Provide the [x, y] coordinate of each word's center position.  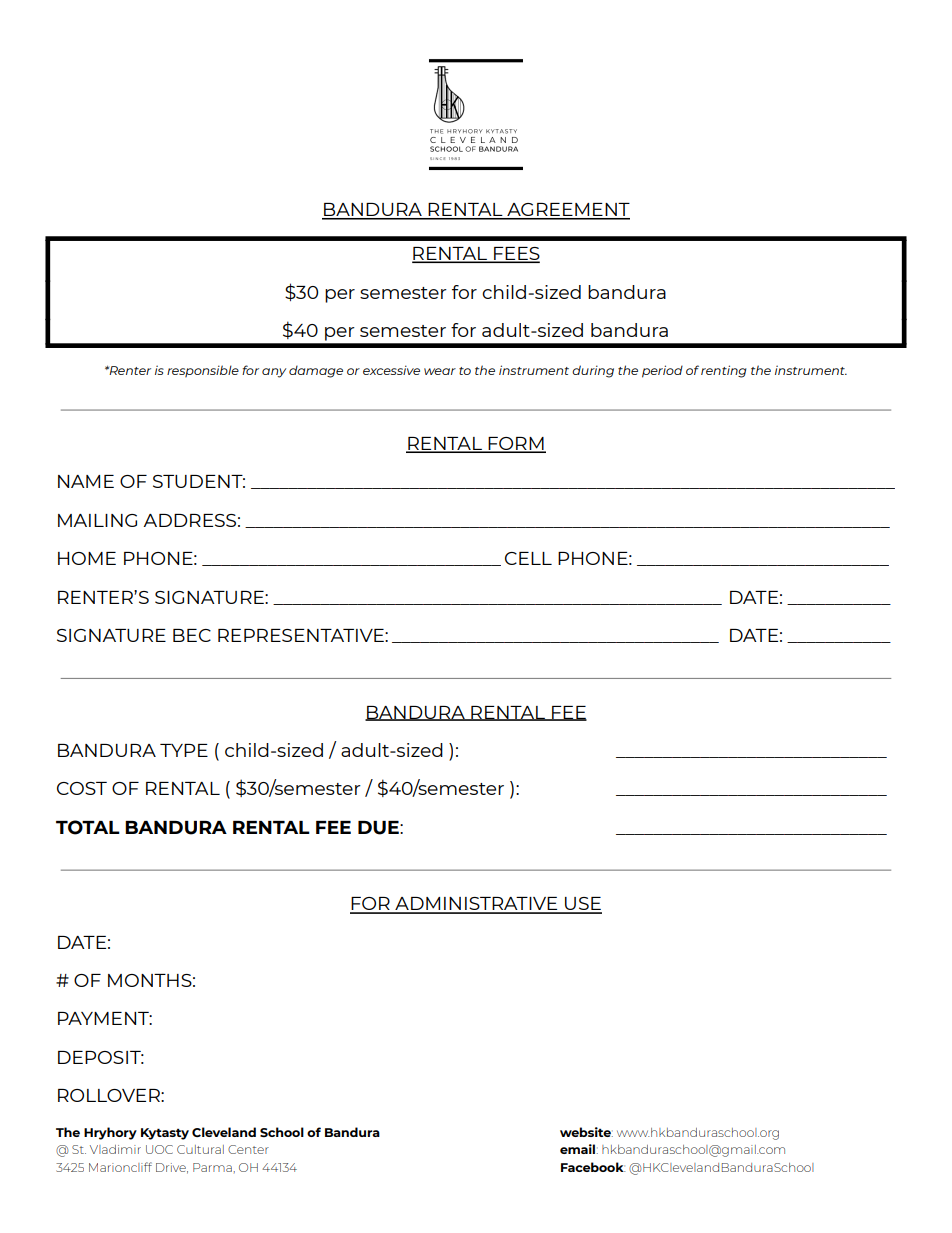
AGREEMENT [567, 211]
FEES [516, 255]
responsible [203, 371]
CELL [528, 558]
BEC [192, 635]
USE [582, 905]
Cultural [200, 1149]
